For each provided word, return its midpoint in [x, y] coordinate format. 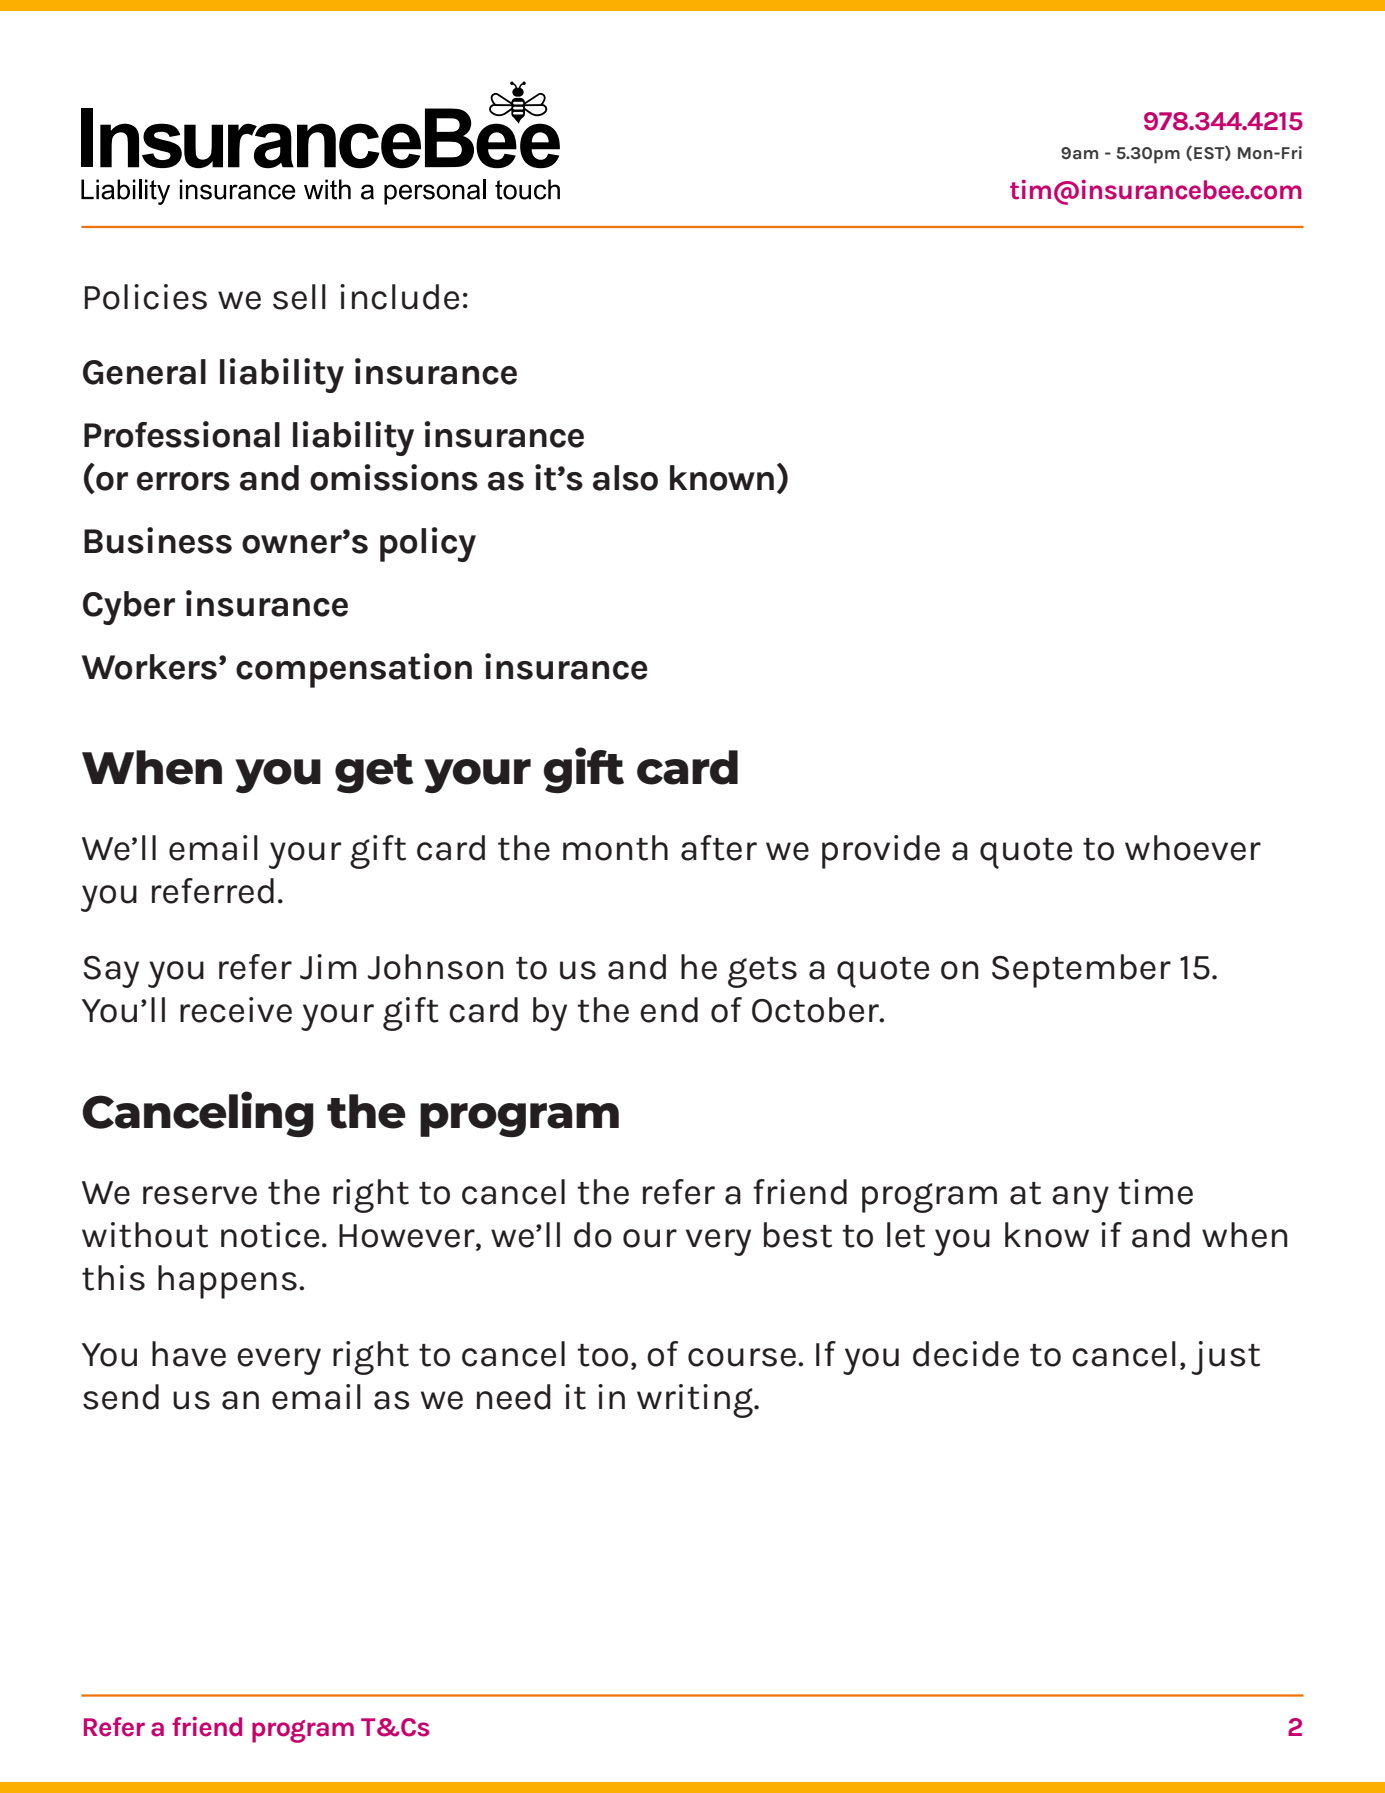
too [602, 1355]
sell [299, 297]
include [399, 297]
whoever [1193, 848]
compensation [354, 670]
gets [762, 972]
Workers [149, 667]
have [189, 1354]
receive [236, 1010]
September [1081, 971]
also [625, 478]
